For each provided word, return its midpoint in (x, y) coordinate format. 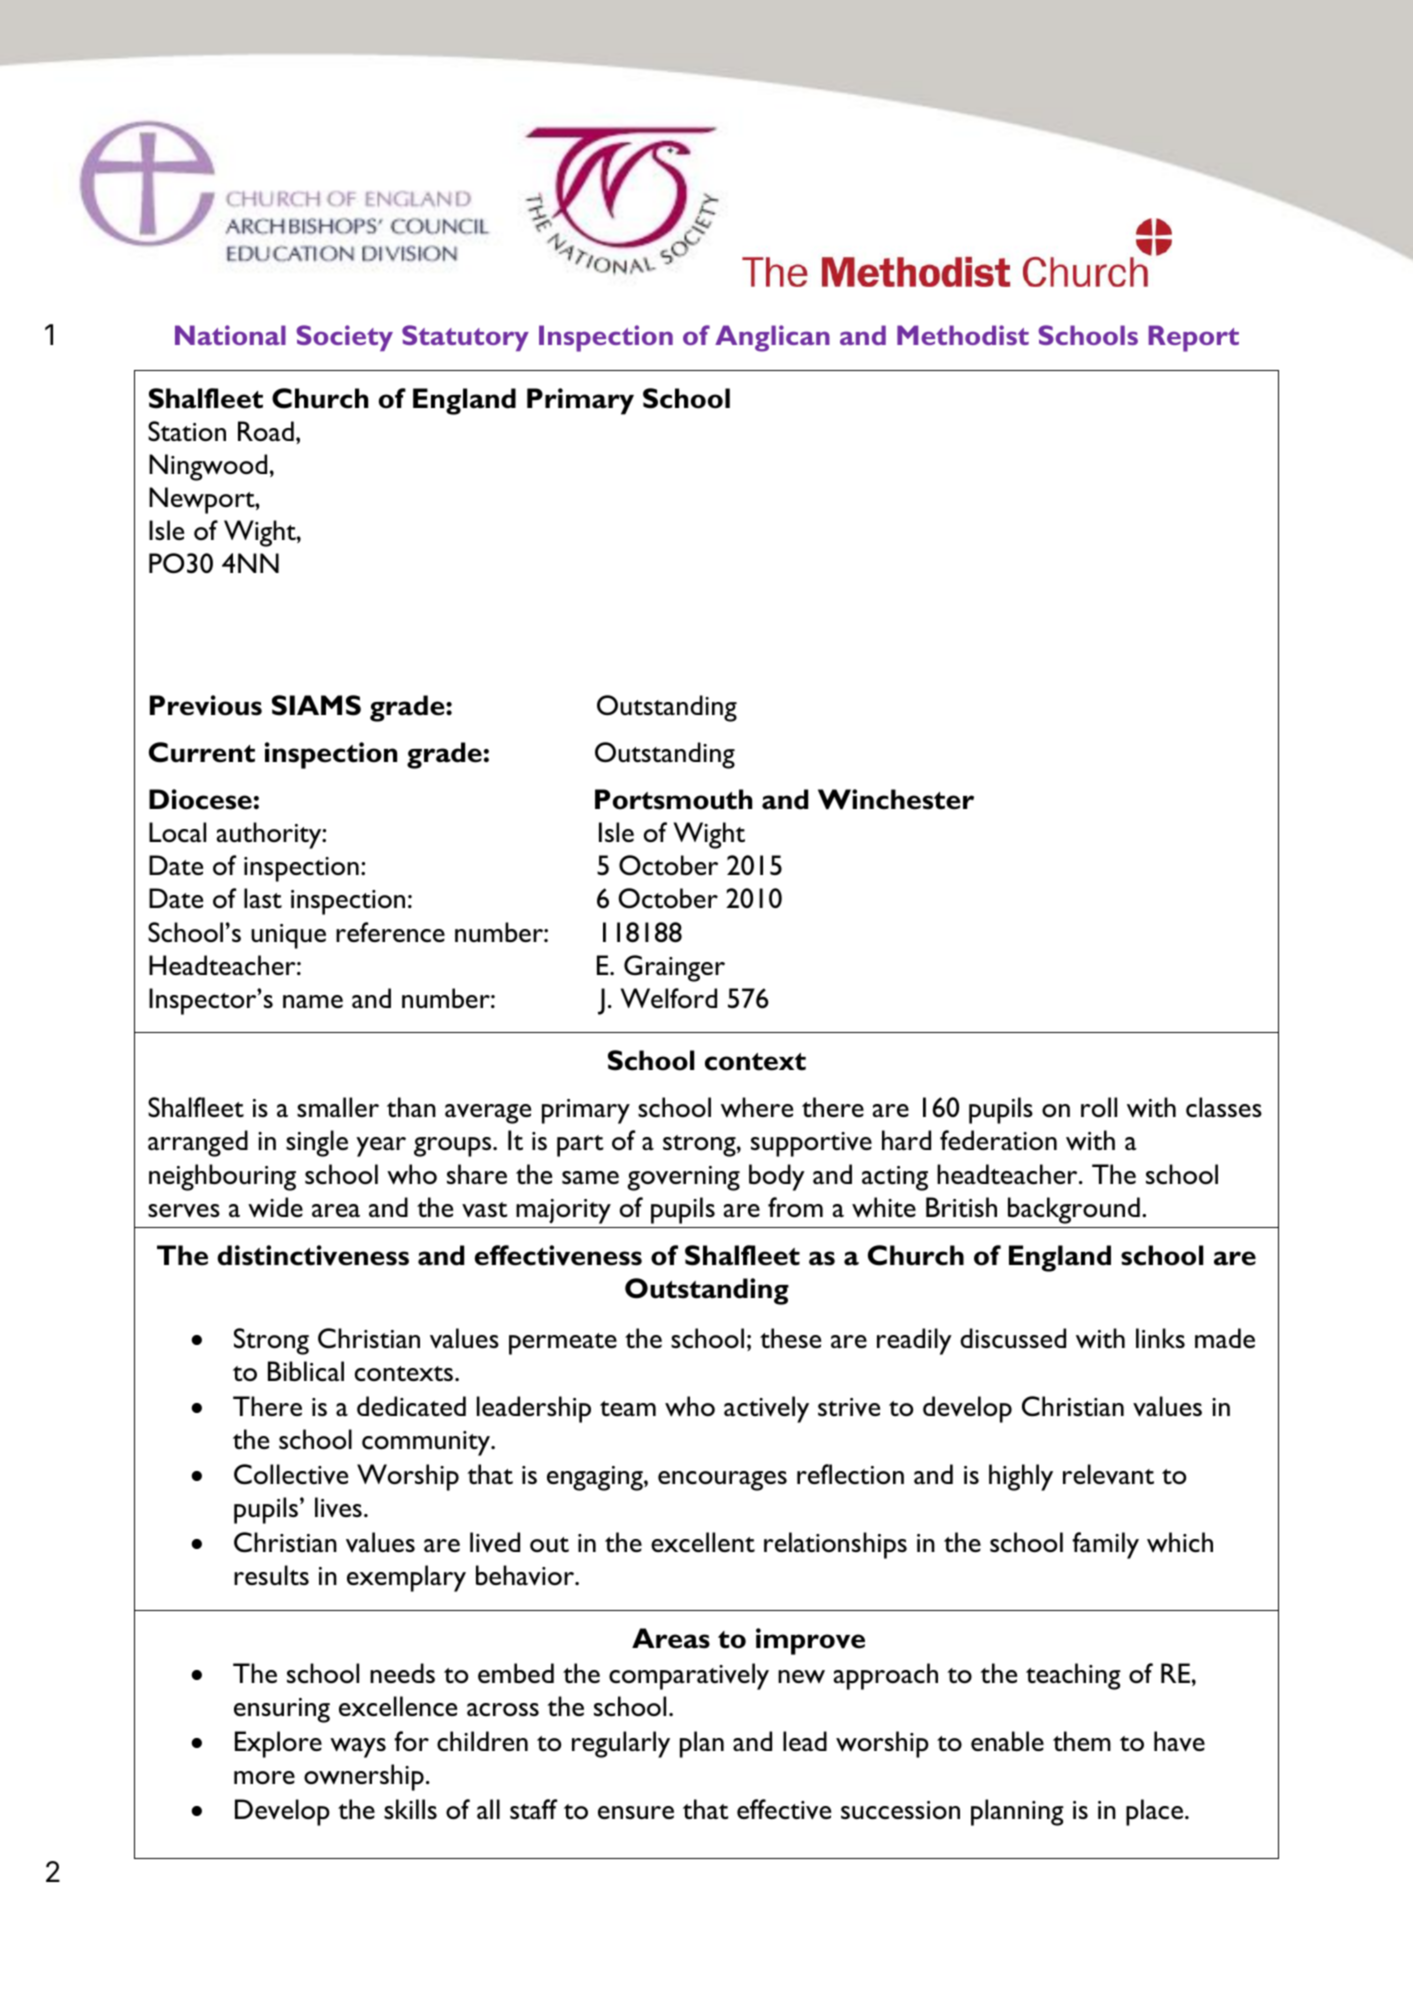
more (264, 1778)
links (1160, 1338)
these (790, 1338)
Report (1193, 338)
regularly (621, 1744)
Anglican (772, 338)
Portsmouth (673, 799)
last (263, 898)
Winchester (896, 799)
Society (344, 338)
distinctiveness (313, 1255)
